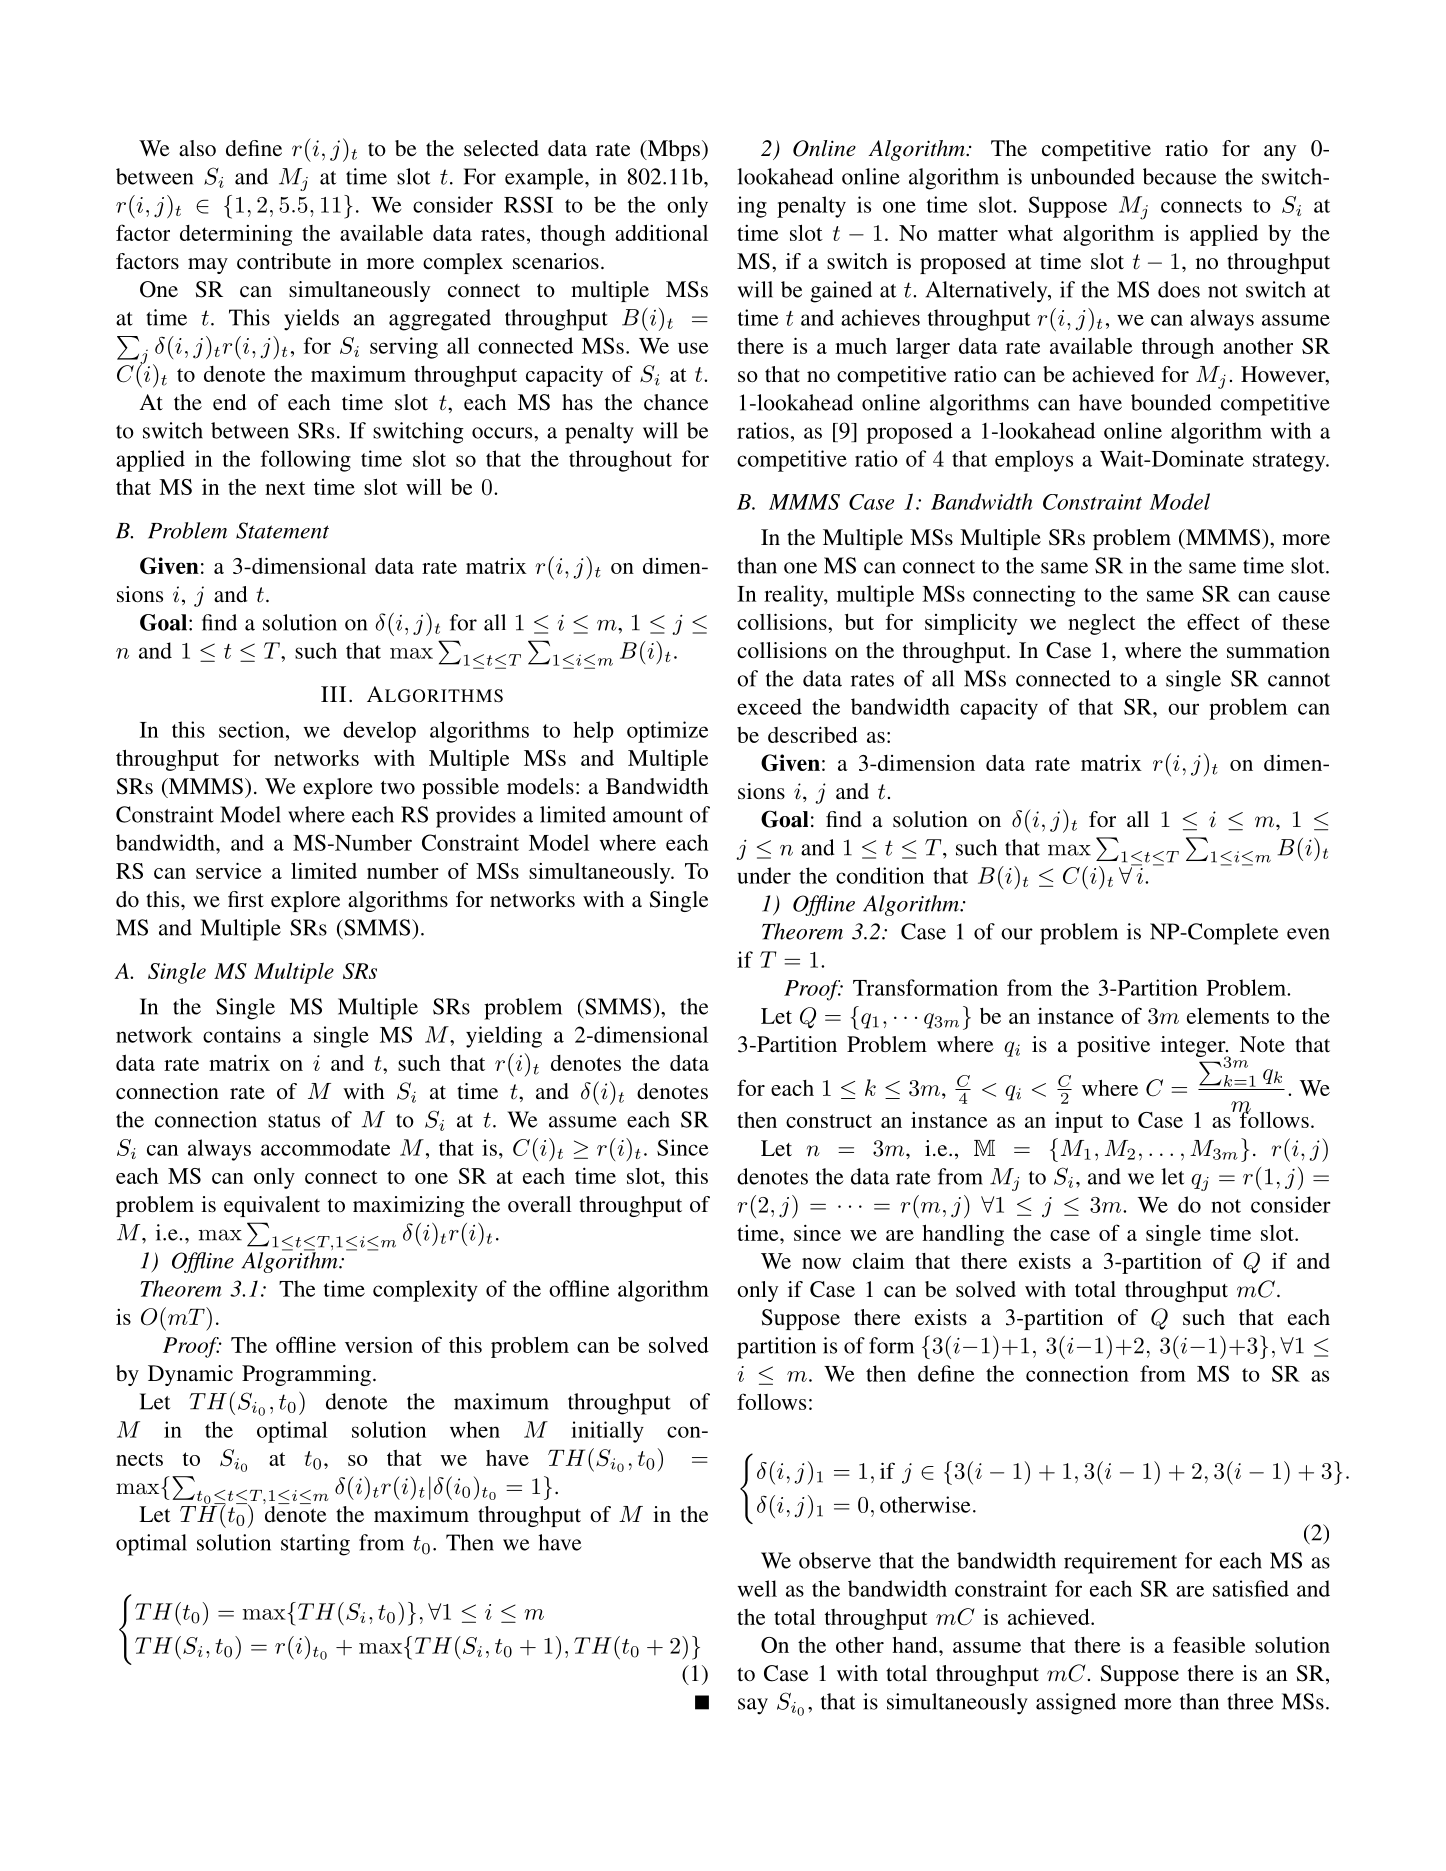  What do you see at coordinates (1209, 1644) in the document?
I see `feasible` at bounding box center [1209, 1644].
